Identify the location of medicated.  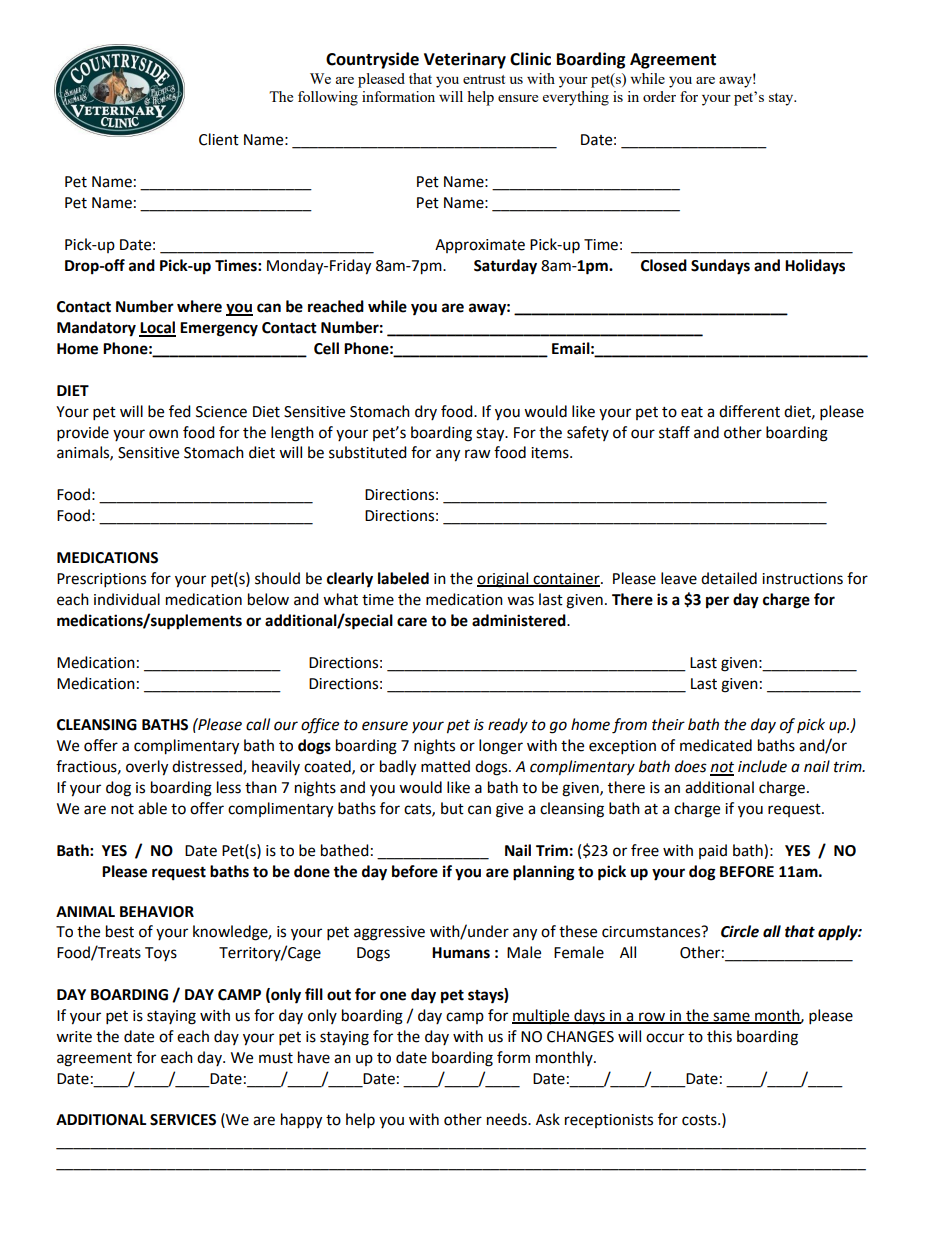
(716, 745).
